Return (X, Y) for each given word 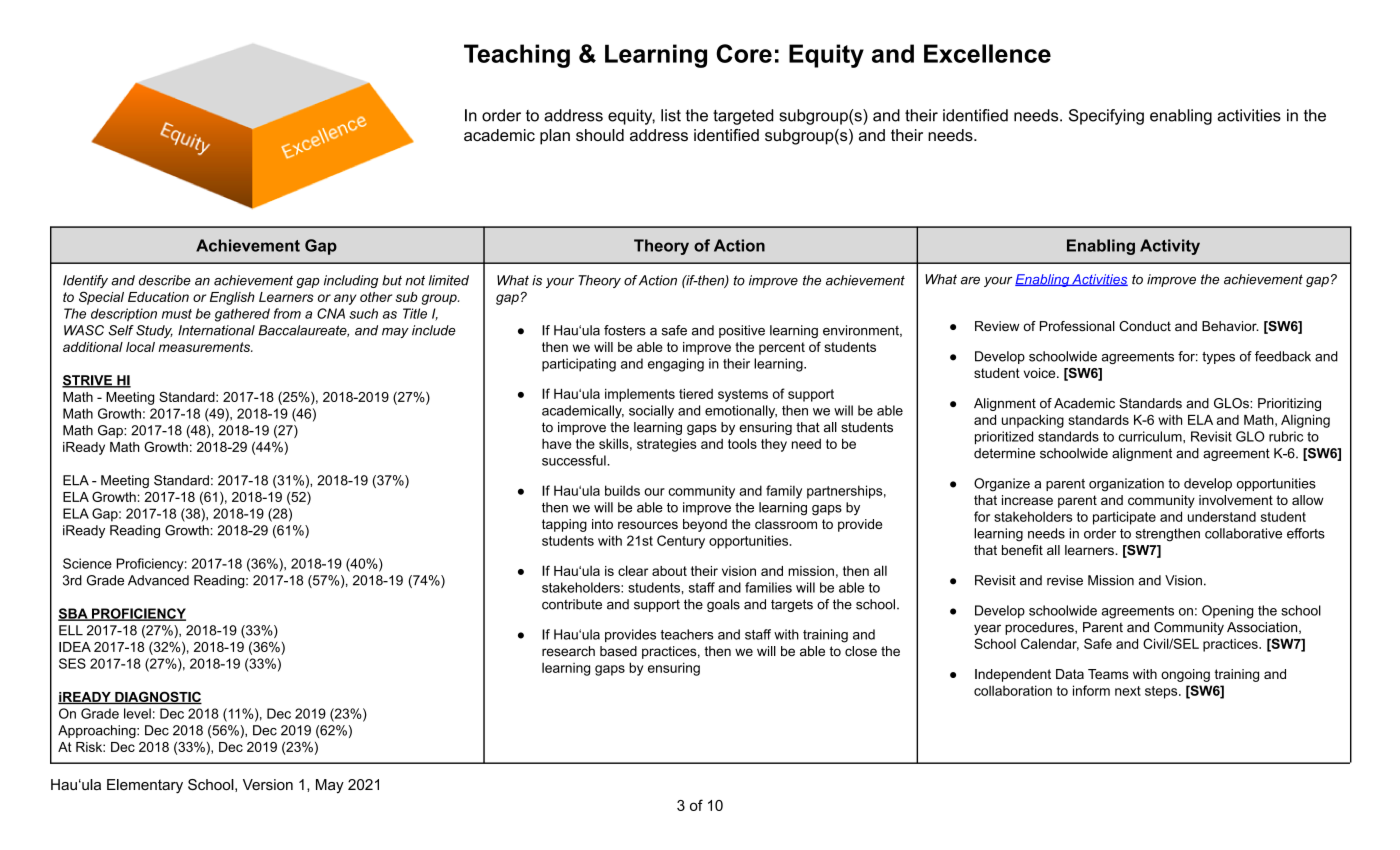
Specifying (1106, 117)
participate (1124, 518)
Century (681, 542)
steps (1162, 692)
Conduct (1145, 326)
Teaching (517, 56)
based (618, 651)
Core (744, 53)
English (232, 298)
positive (742, 331)
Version (268, 784)
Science (87, 563)
